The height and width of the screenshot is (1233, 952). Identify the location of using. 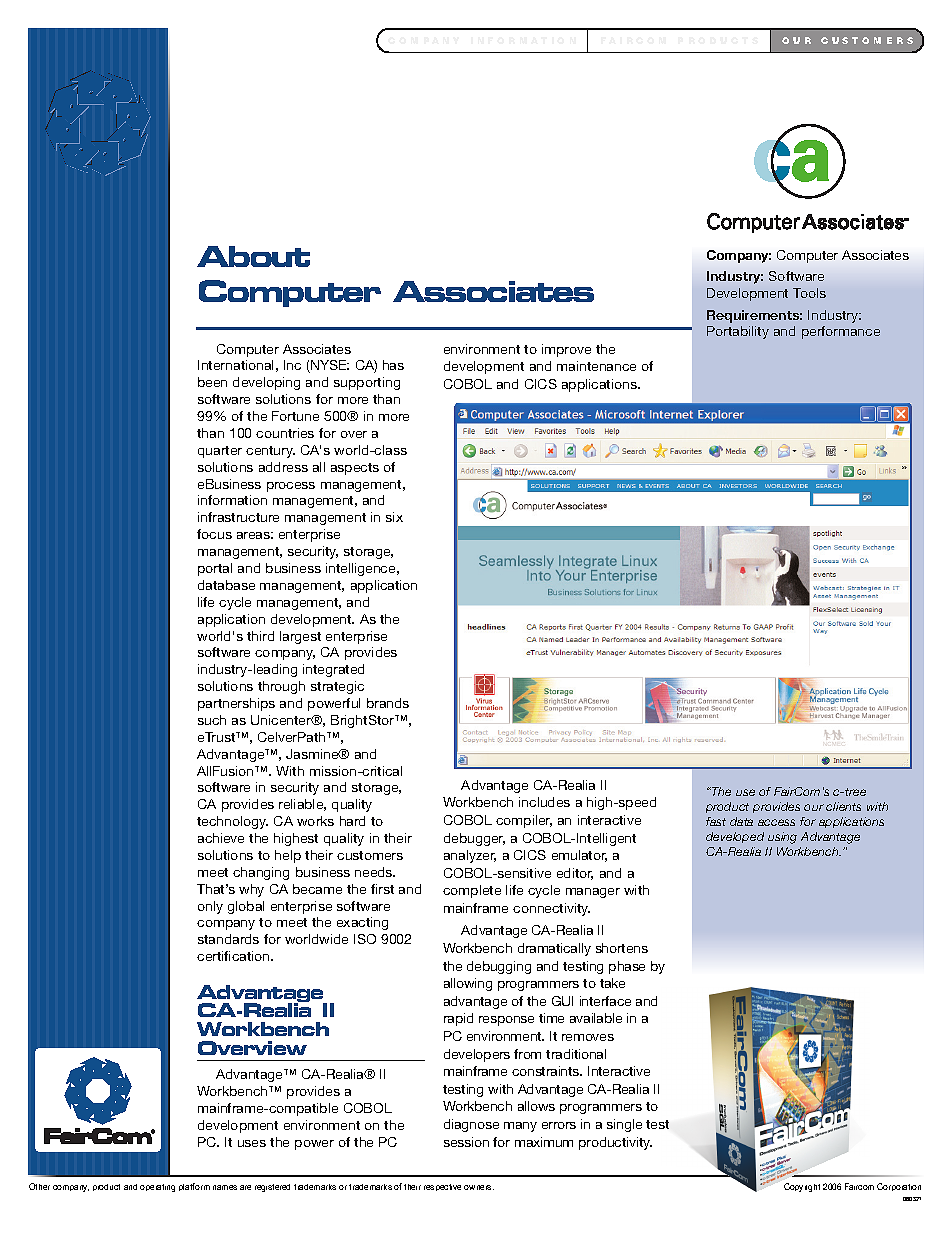
(782, 838).
